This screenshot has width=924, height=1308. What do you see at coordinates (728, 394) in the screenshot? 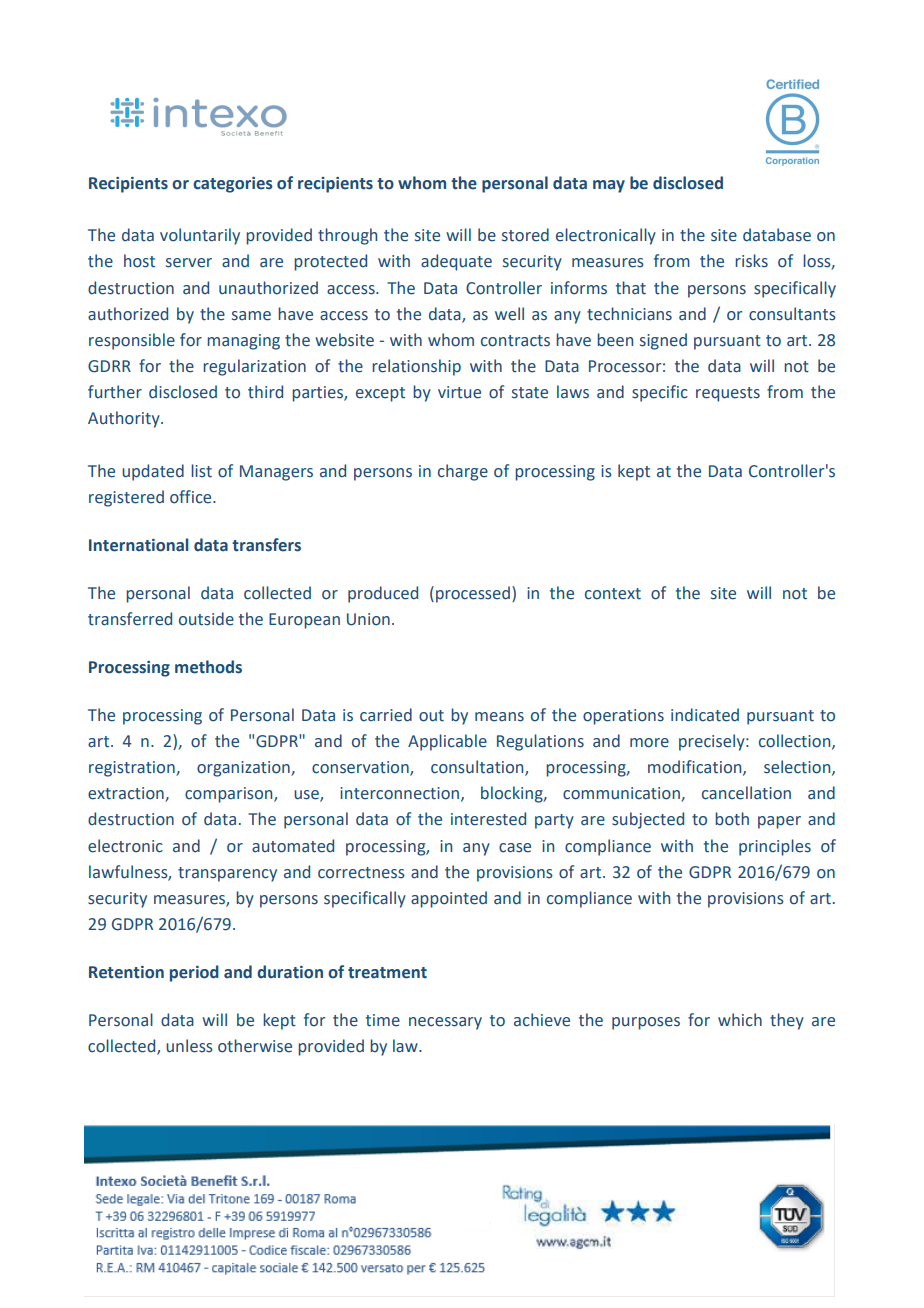
I see `requests` at bounding box center [728, 394].
